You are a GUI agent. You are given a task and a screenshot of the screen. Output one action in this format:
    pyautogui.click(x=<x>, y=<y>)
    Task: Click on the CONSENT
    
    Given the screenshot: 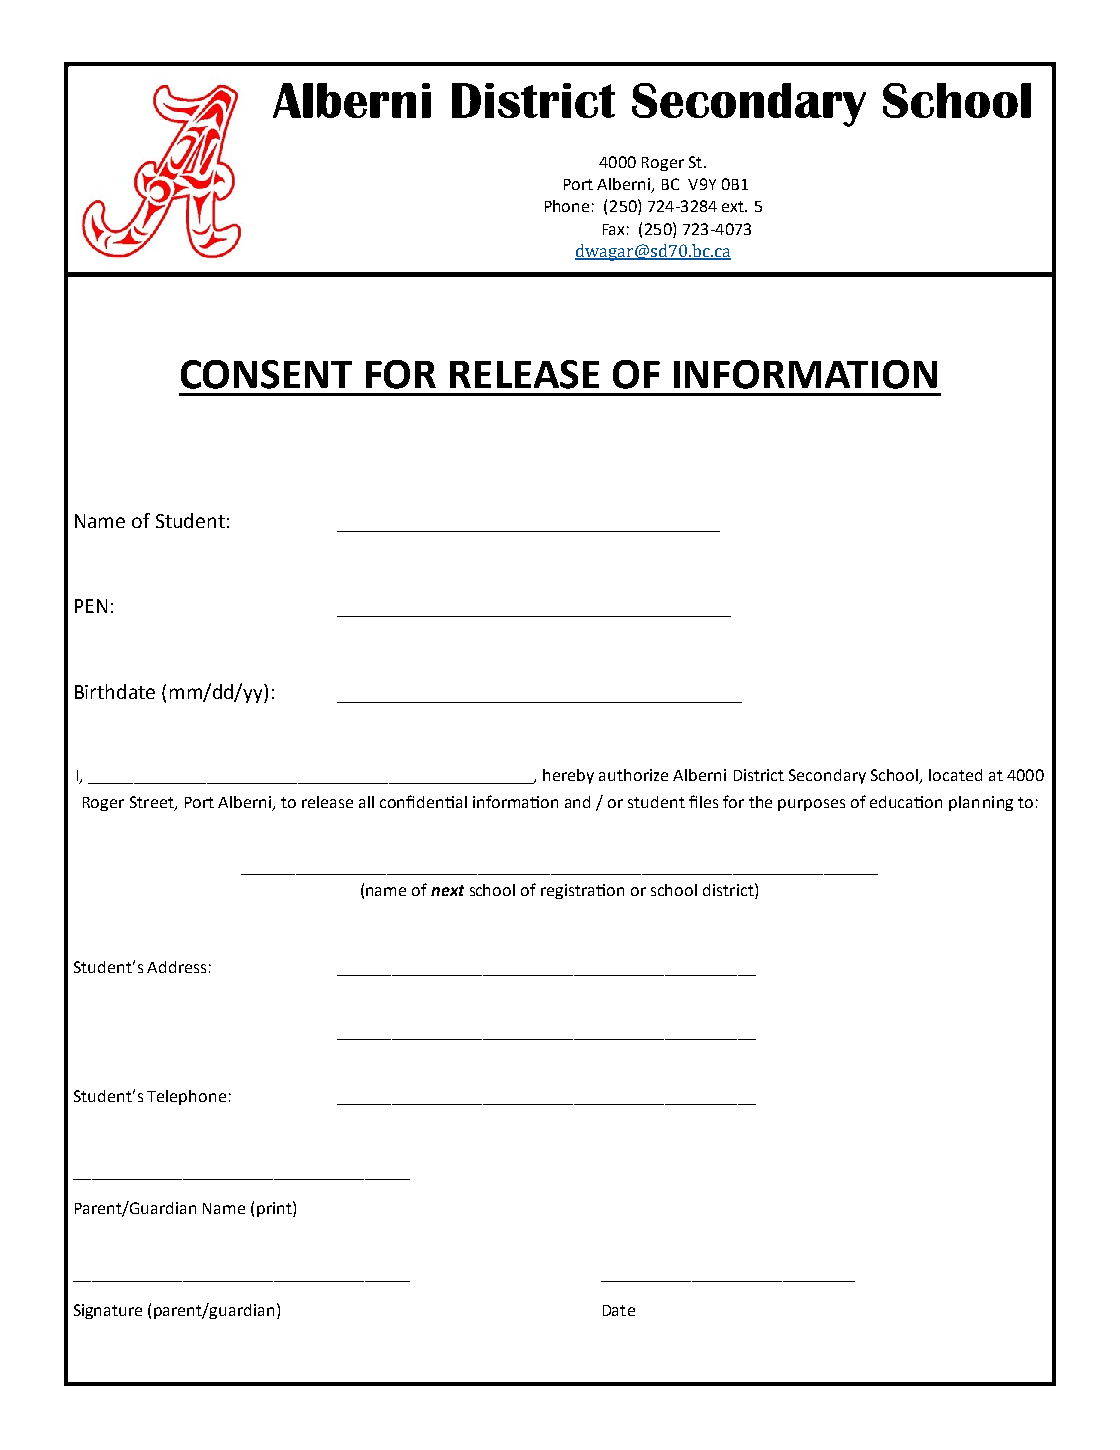 What is the action you would take?
    pyautogui.click(x=266, y=374)
